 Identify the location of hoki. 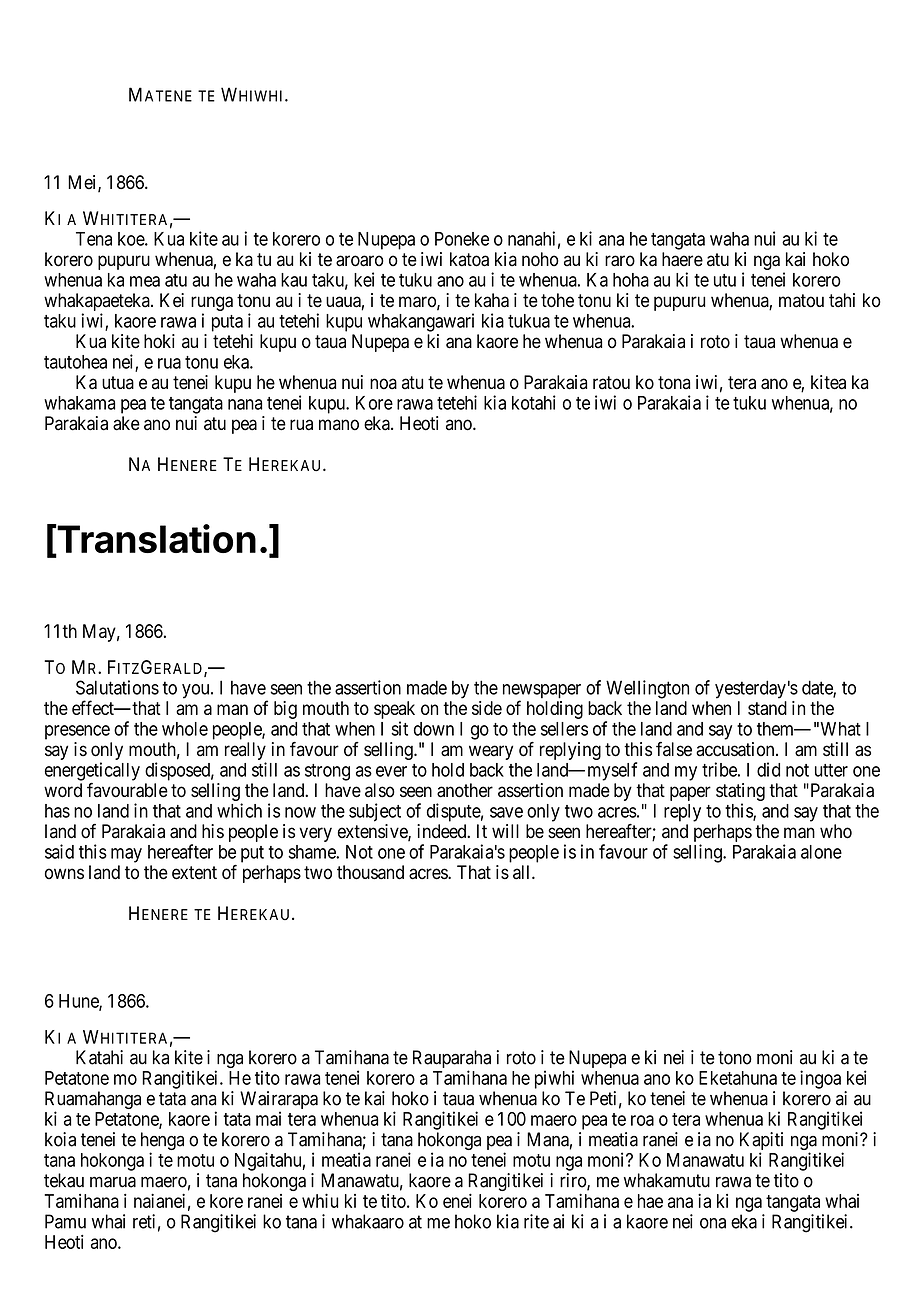
(159, 341).
